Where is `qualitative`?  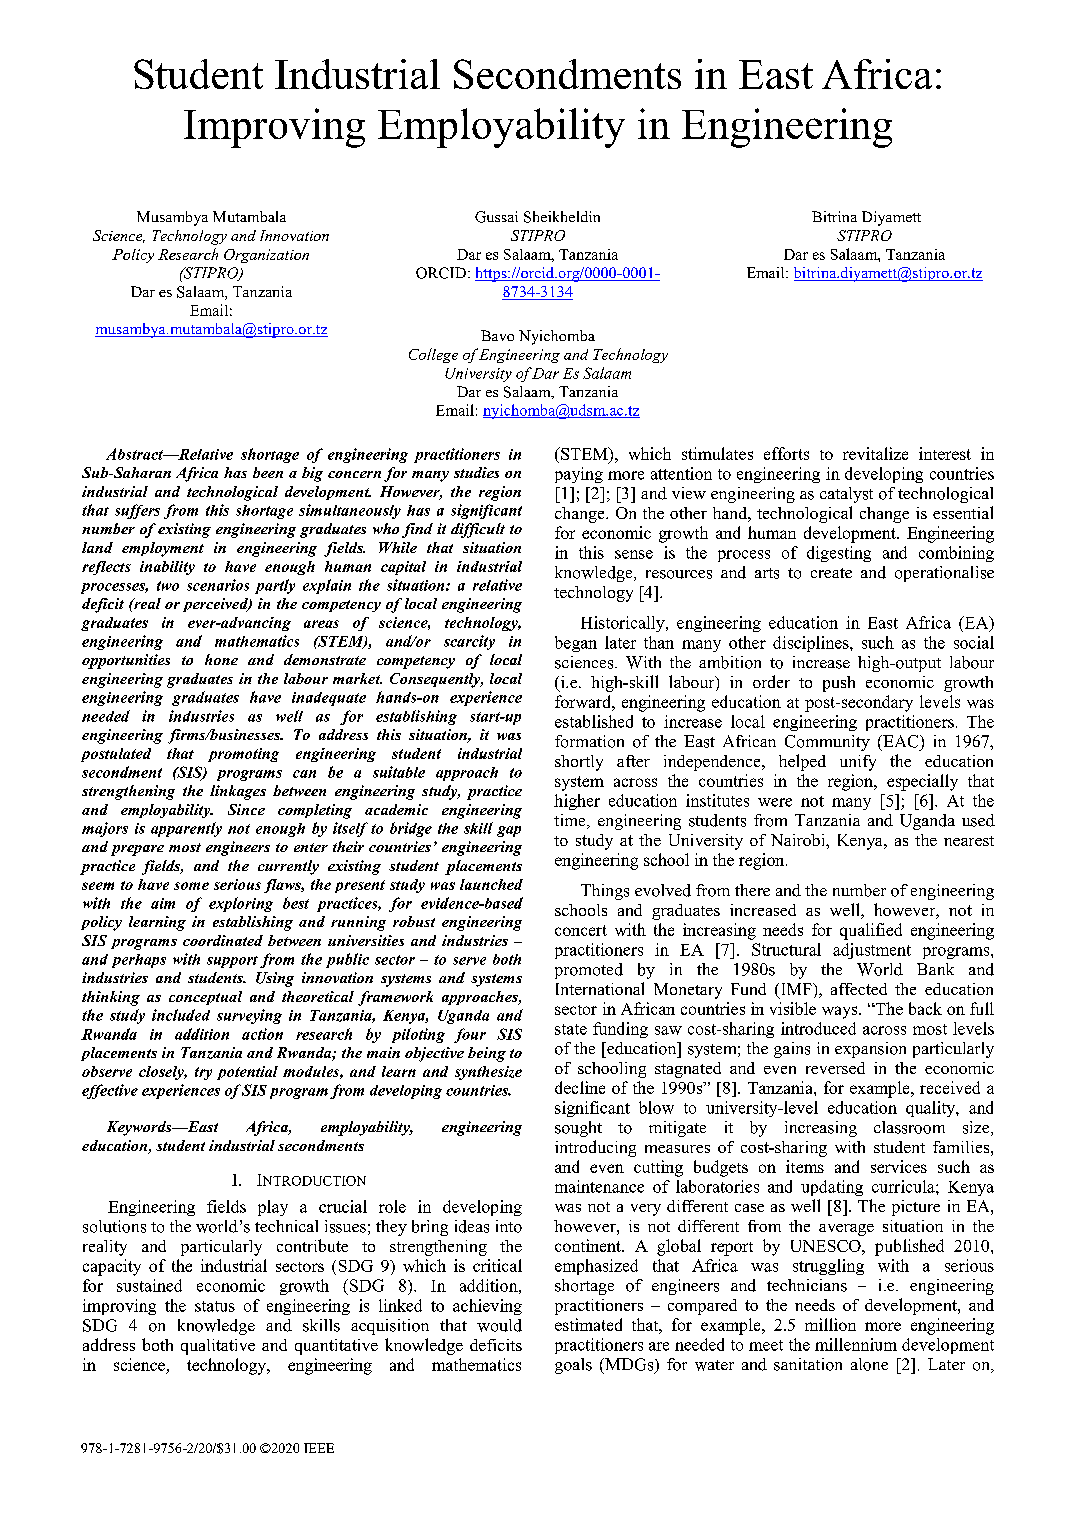
qualitative is located at coordinates (218, 1347).
